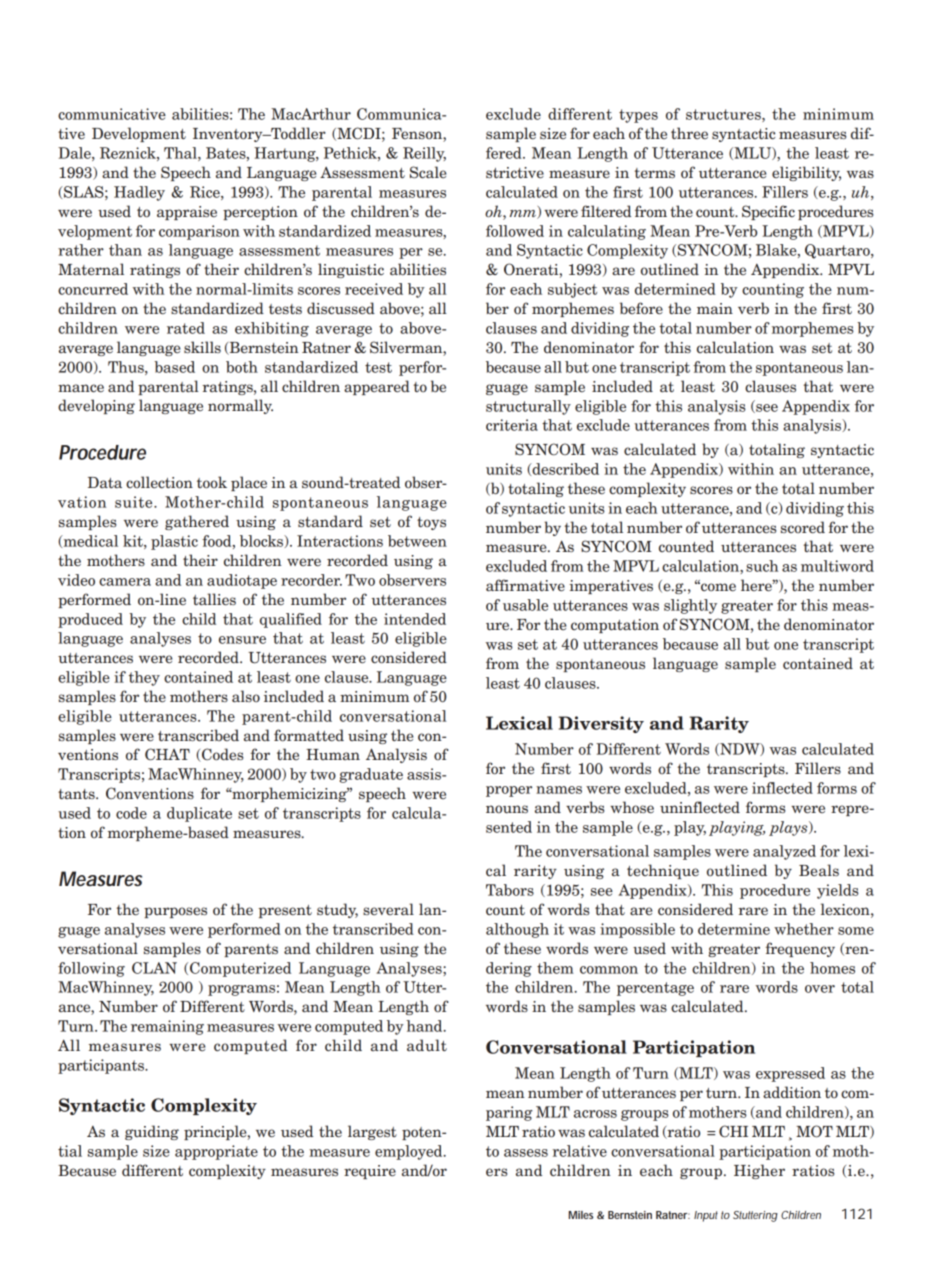 The image size is (952, 1275). I want to click on employed, so click(410, 1152).
